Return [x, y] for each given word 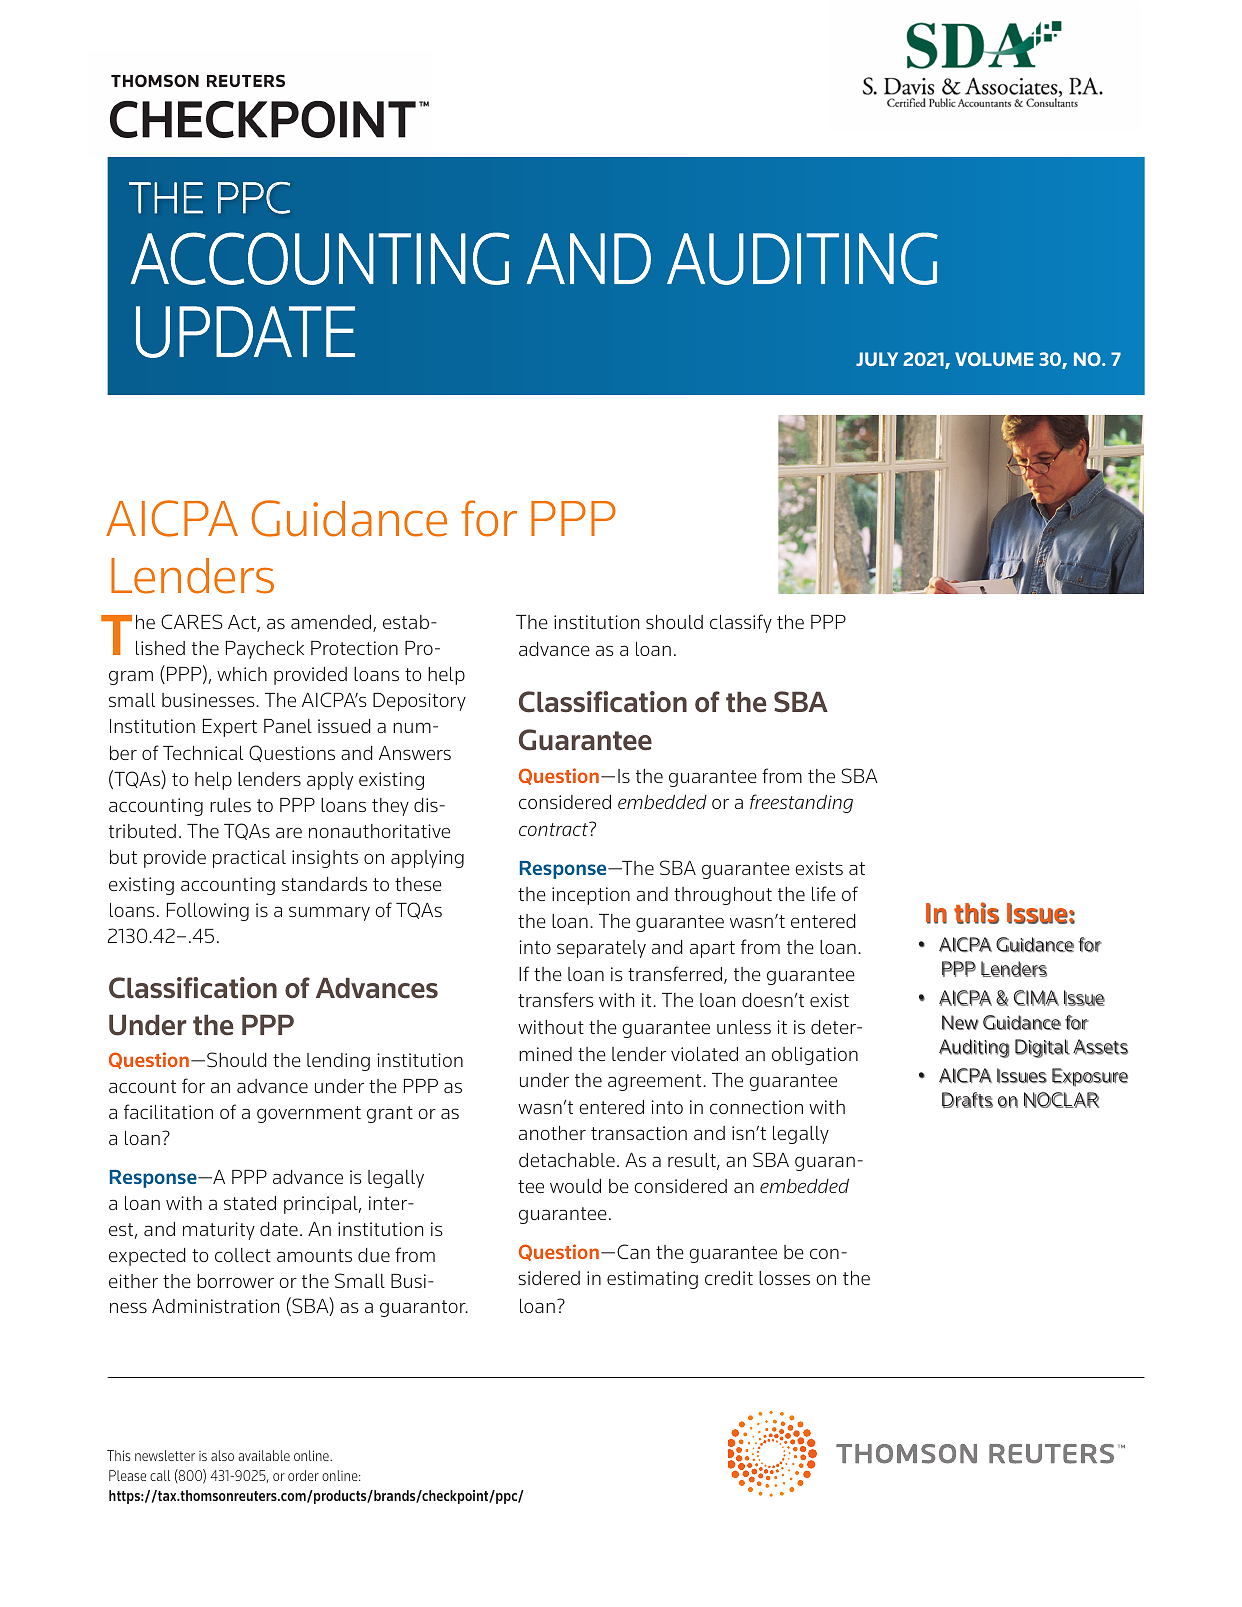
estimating [652, 1280]
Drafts [967, 1100]
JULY [877, 359]
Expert [230, 728]
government [309, 1114]
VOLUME [994, 359]
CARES [192, 622]
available [264, 1455]
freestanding [801, 803]
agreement [656, 1082]
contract [555, 829]
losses [784, 1278]
